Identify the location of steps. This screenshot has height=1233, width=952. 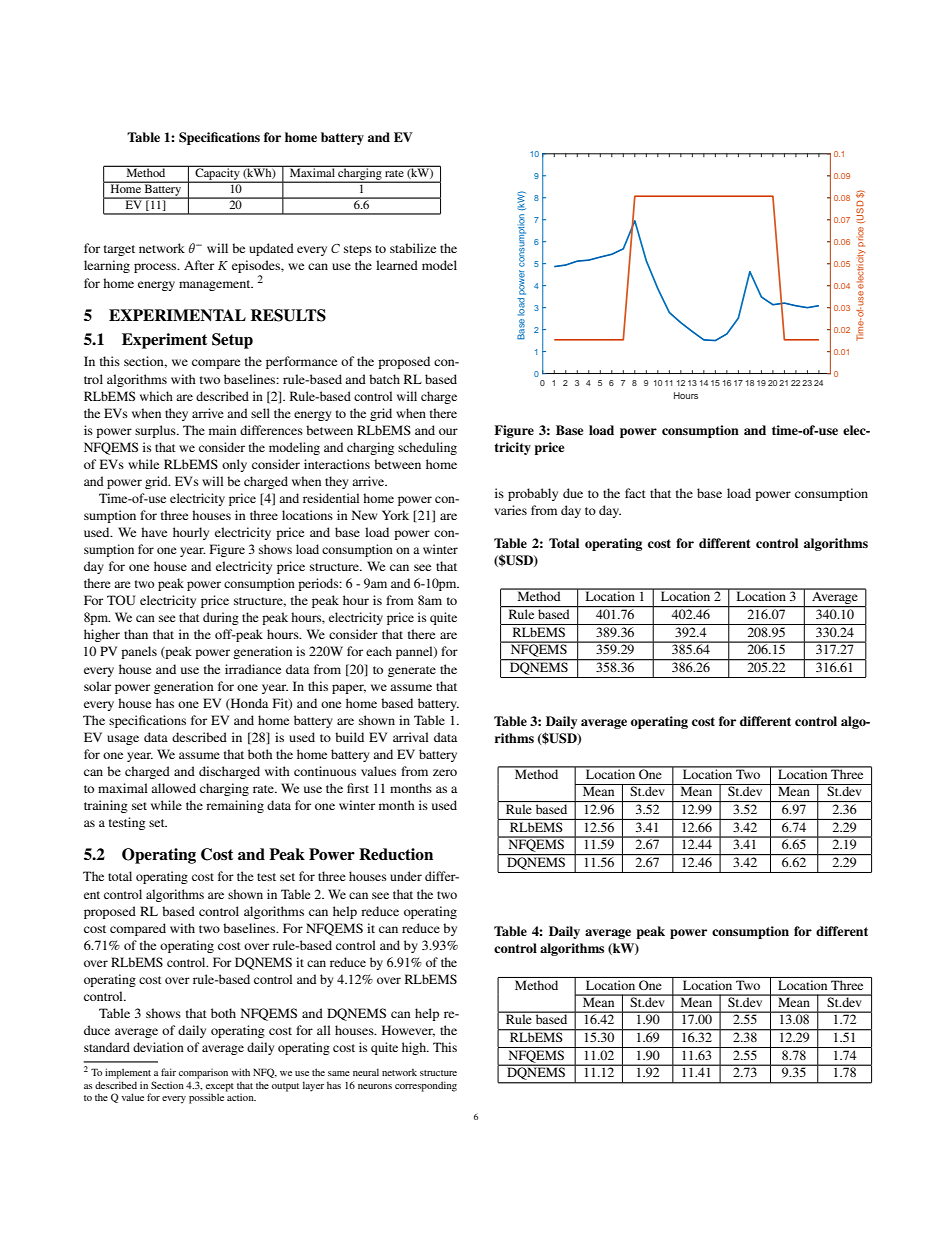
(358, 250).
